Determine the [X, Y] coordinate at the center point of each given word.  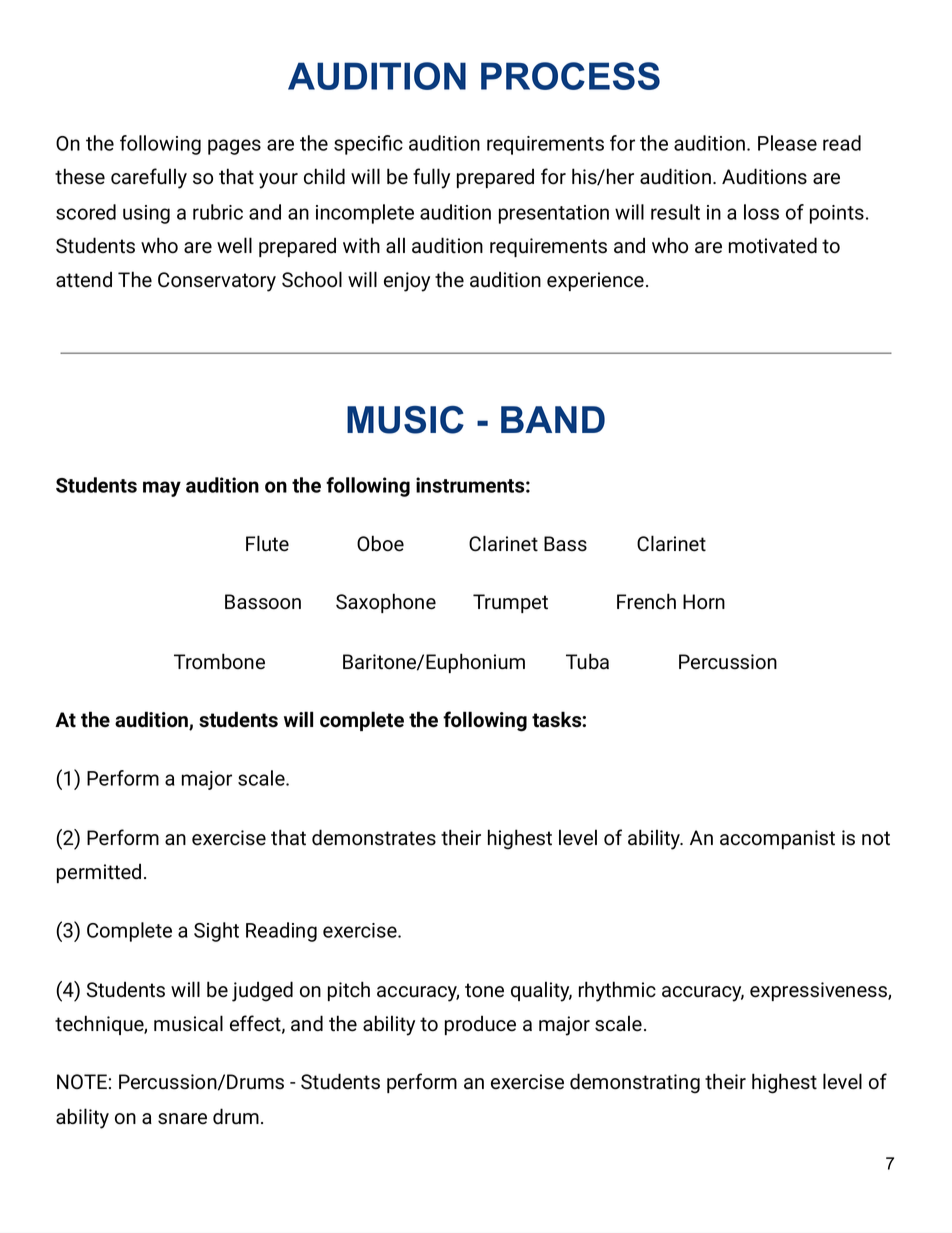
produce [480, 1025]
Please [787, 143]
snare [182, 1119]
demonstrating [635, 1083]
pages [234, 147]
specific [368, 145]
